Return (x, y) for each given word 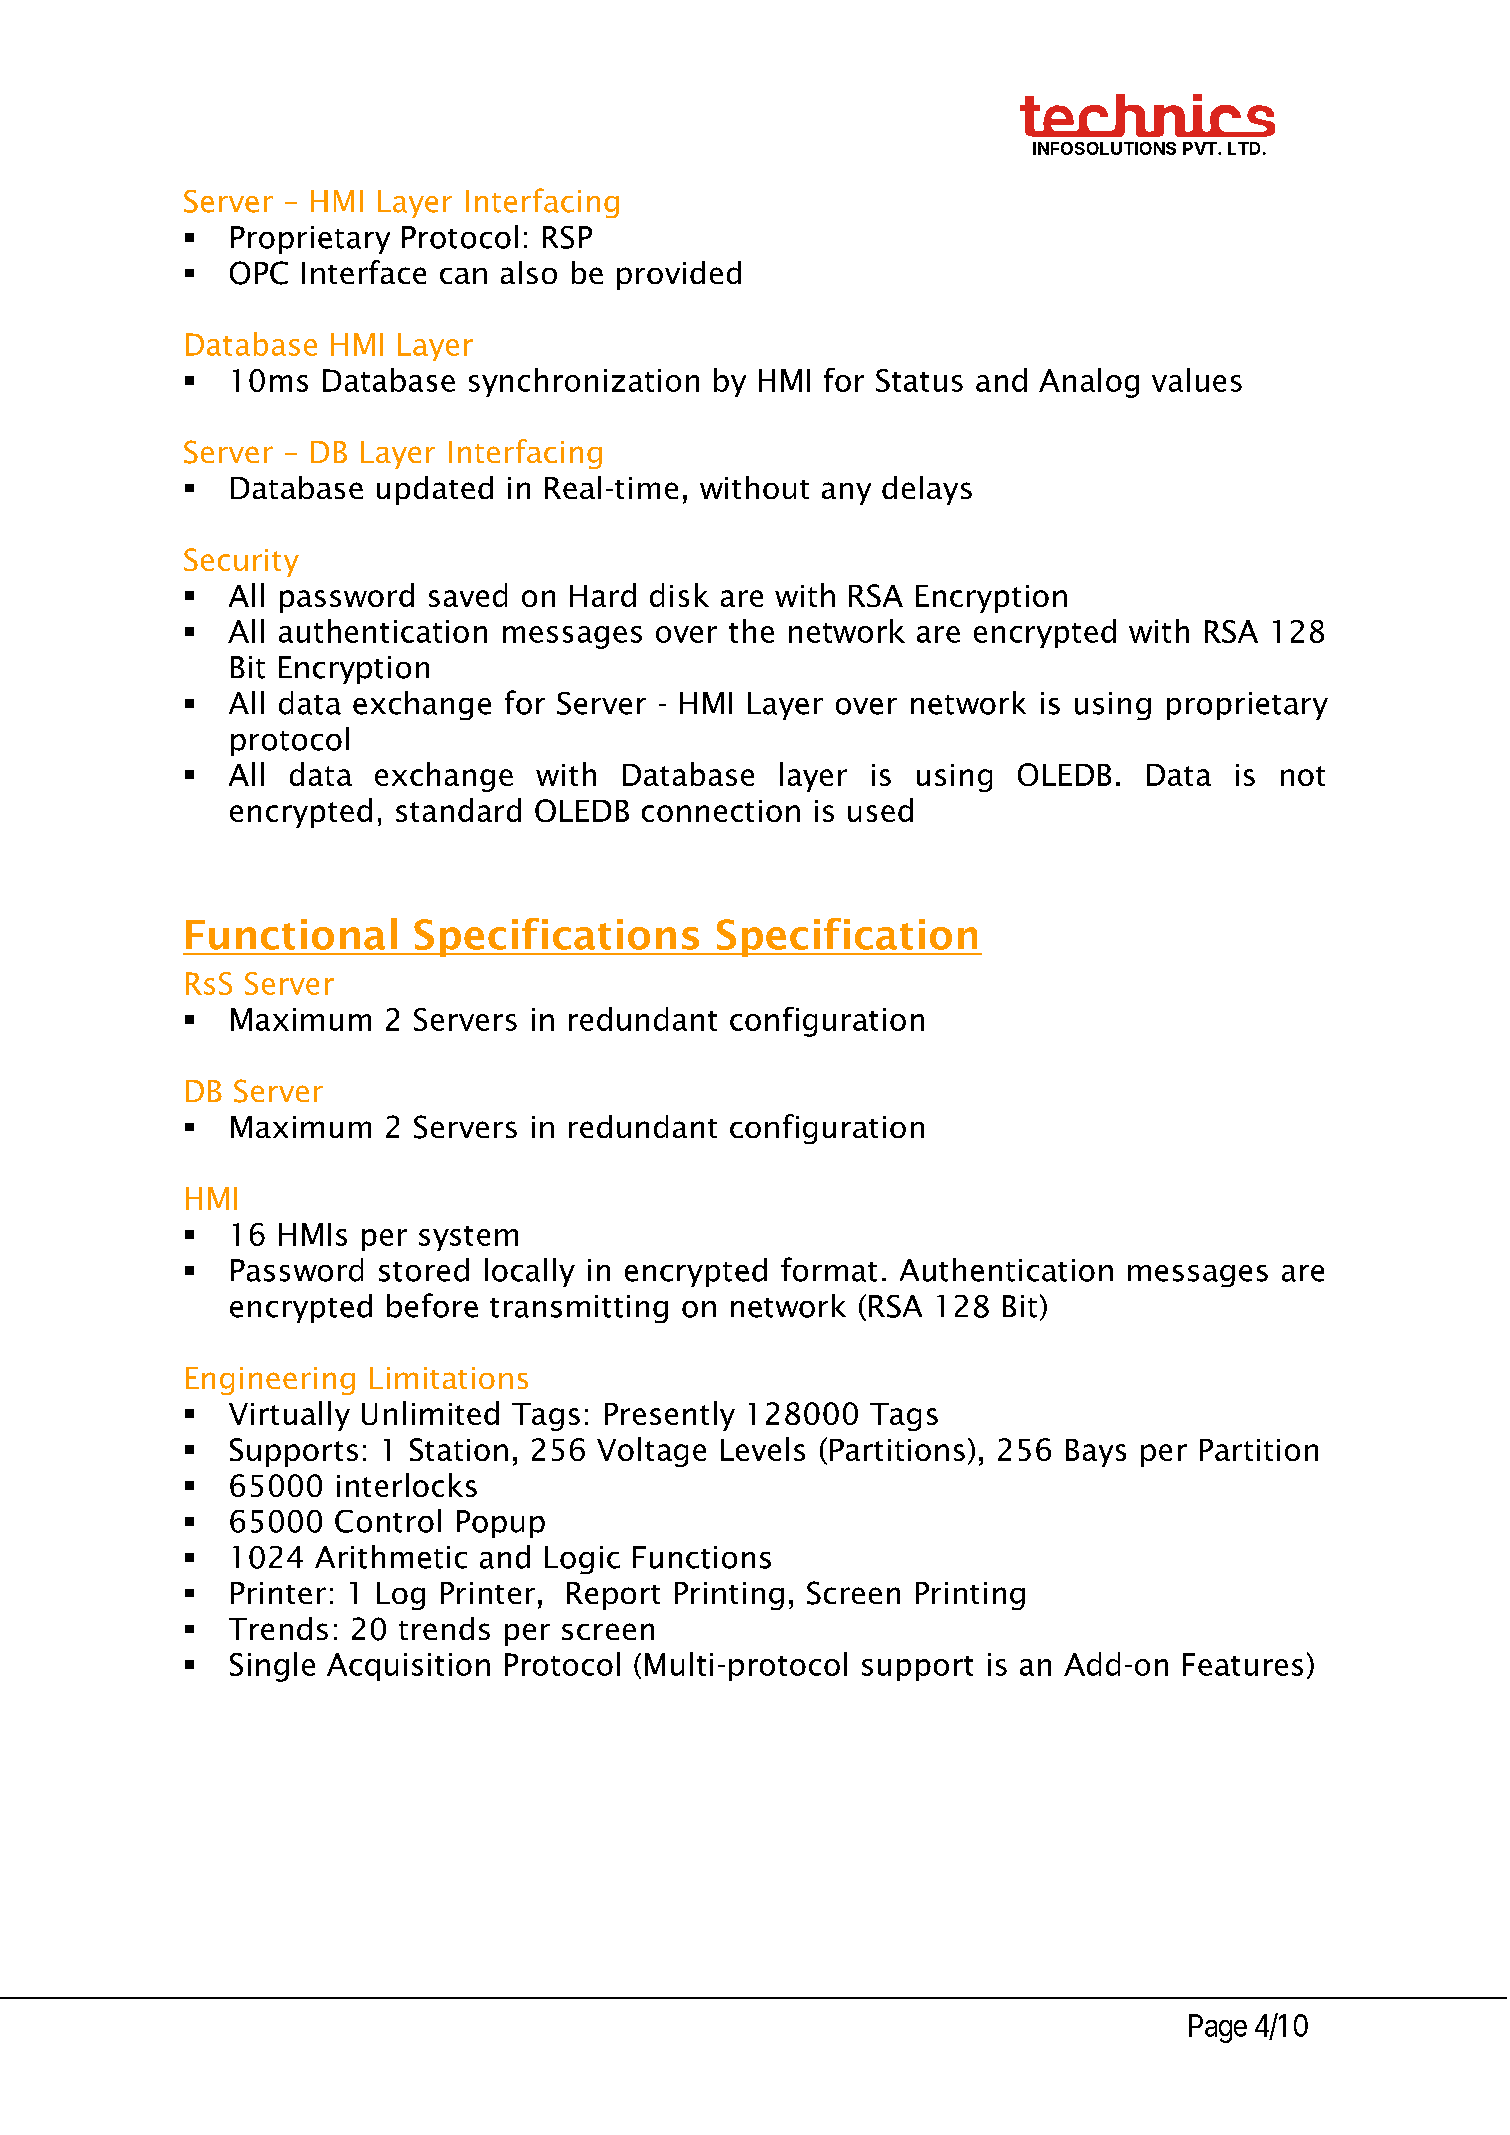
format (829, 1269)
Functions (702, 1557)
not (1303, 776)
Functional (291, 934)
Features (1243, 1664)
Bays (1096, 1453)
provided (679, 275)
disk (679, 595)
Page (1218, 2028)
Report (613, 1596)
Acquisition (408, 1667)
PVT (1201, 148)
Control (388, 1521)
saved (468, 595)
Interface (364, 272)
